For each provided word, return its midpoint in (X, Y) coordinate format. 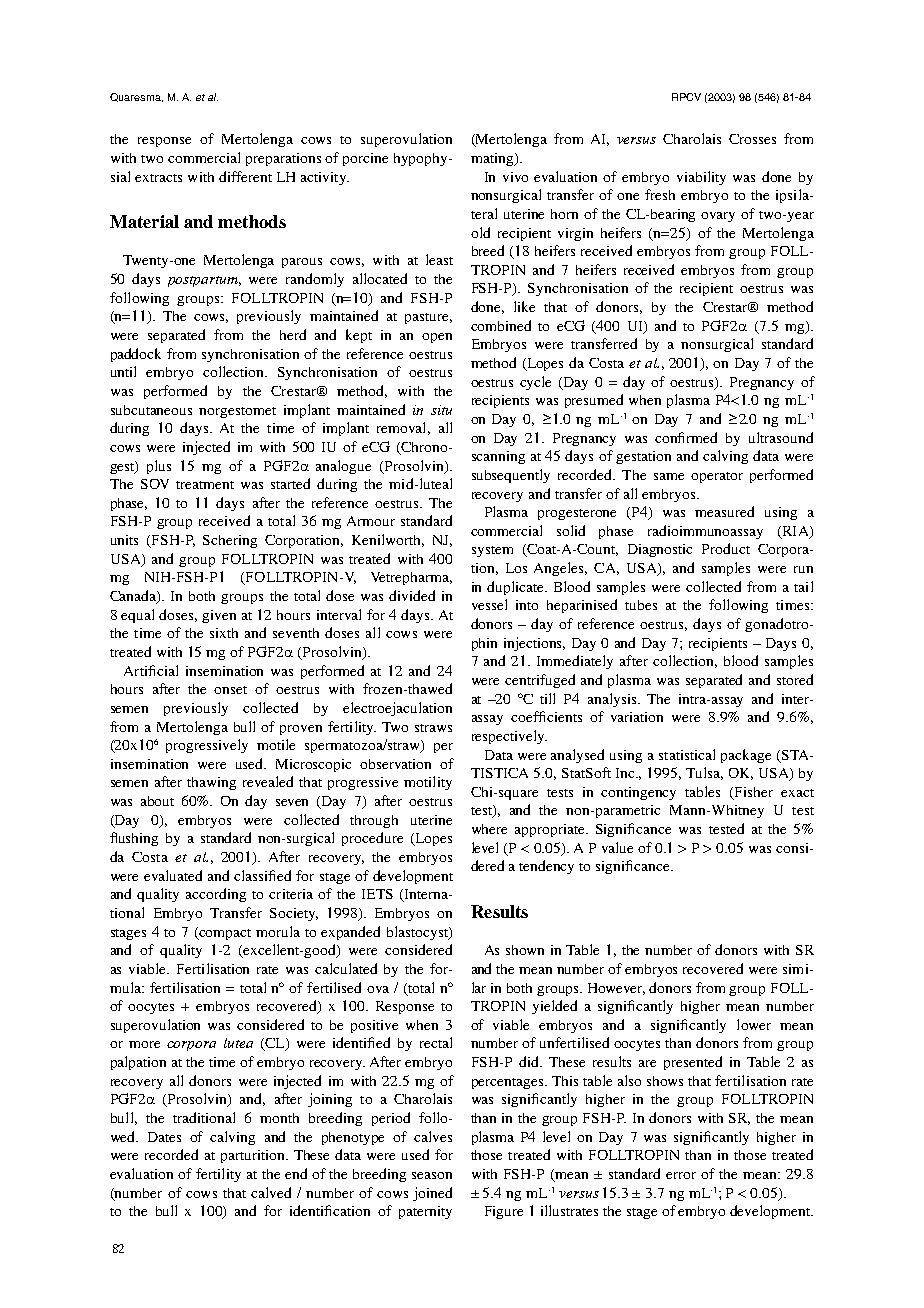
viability (701, 178)
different (245, 176)
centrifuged (540, 681)
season (432, 1175)
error (681, 1175)
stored (795, 679)
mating (493, 159)
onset (230, 690)
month (279, 1118)
